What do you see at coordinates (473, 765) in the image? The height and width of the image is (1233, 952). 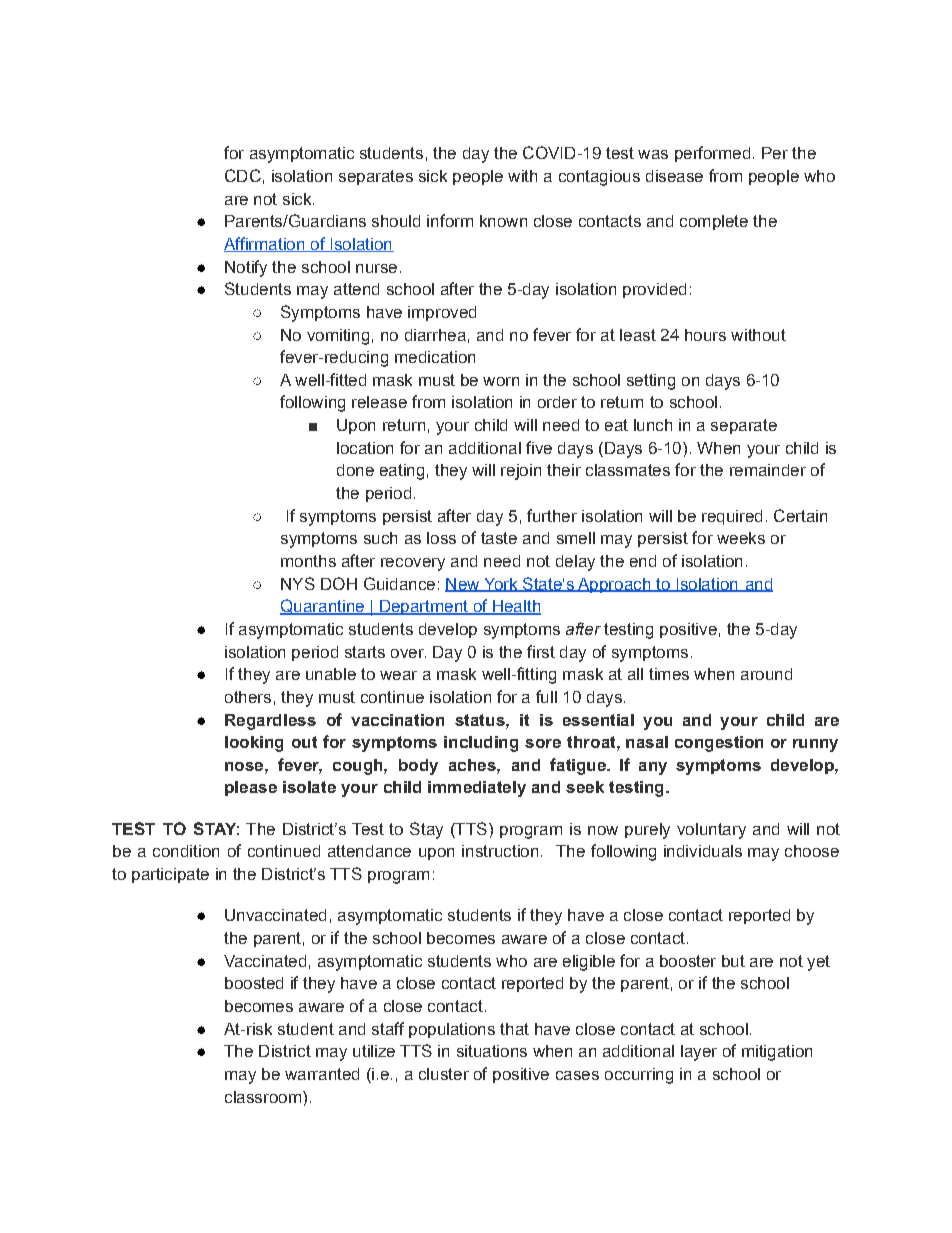 I see `aches` at bounding box center [473, 765].
